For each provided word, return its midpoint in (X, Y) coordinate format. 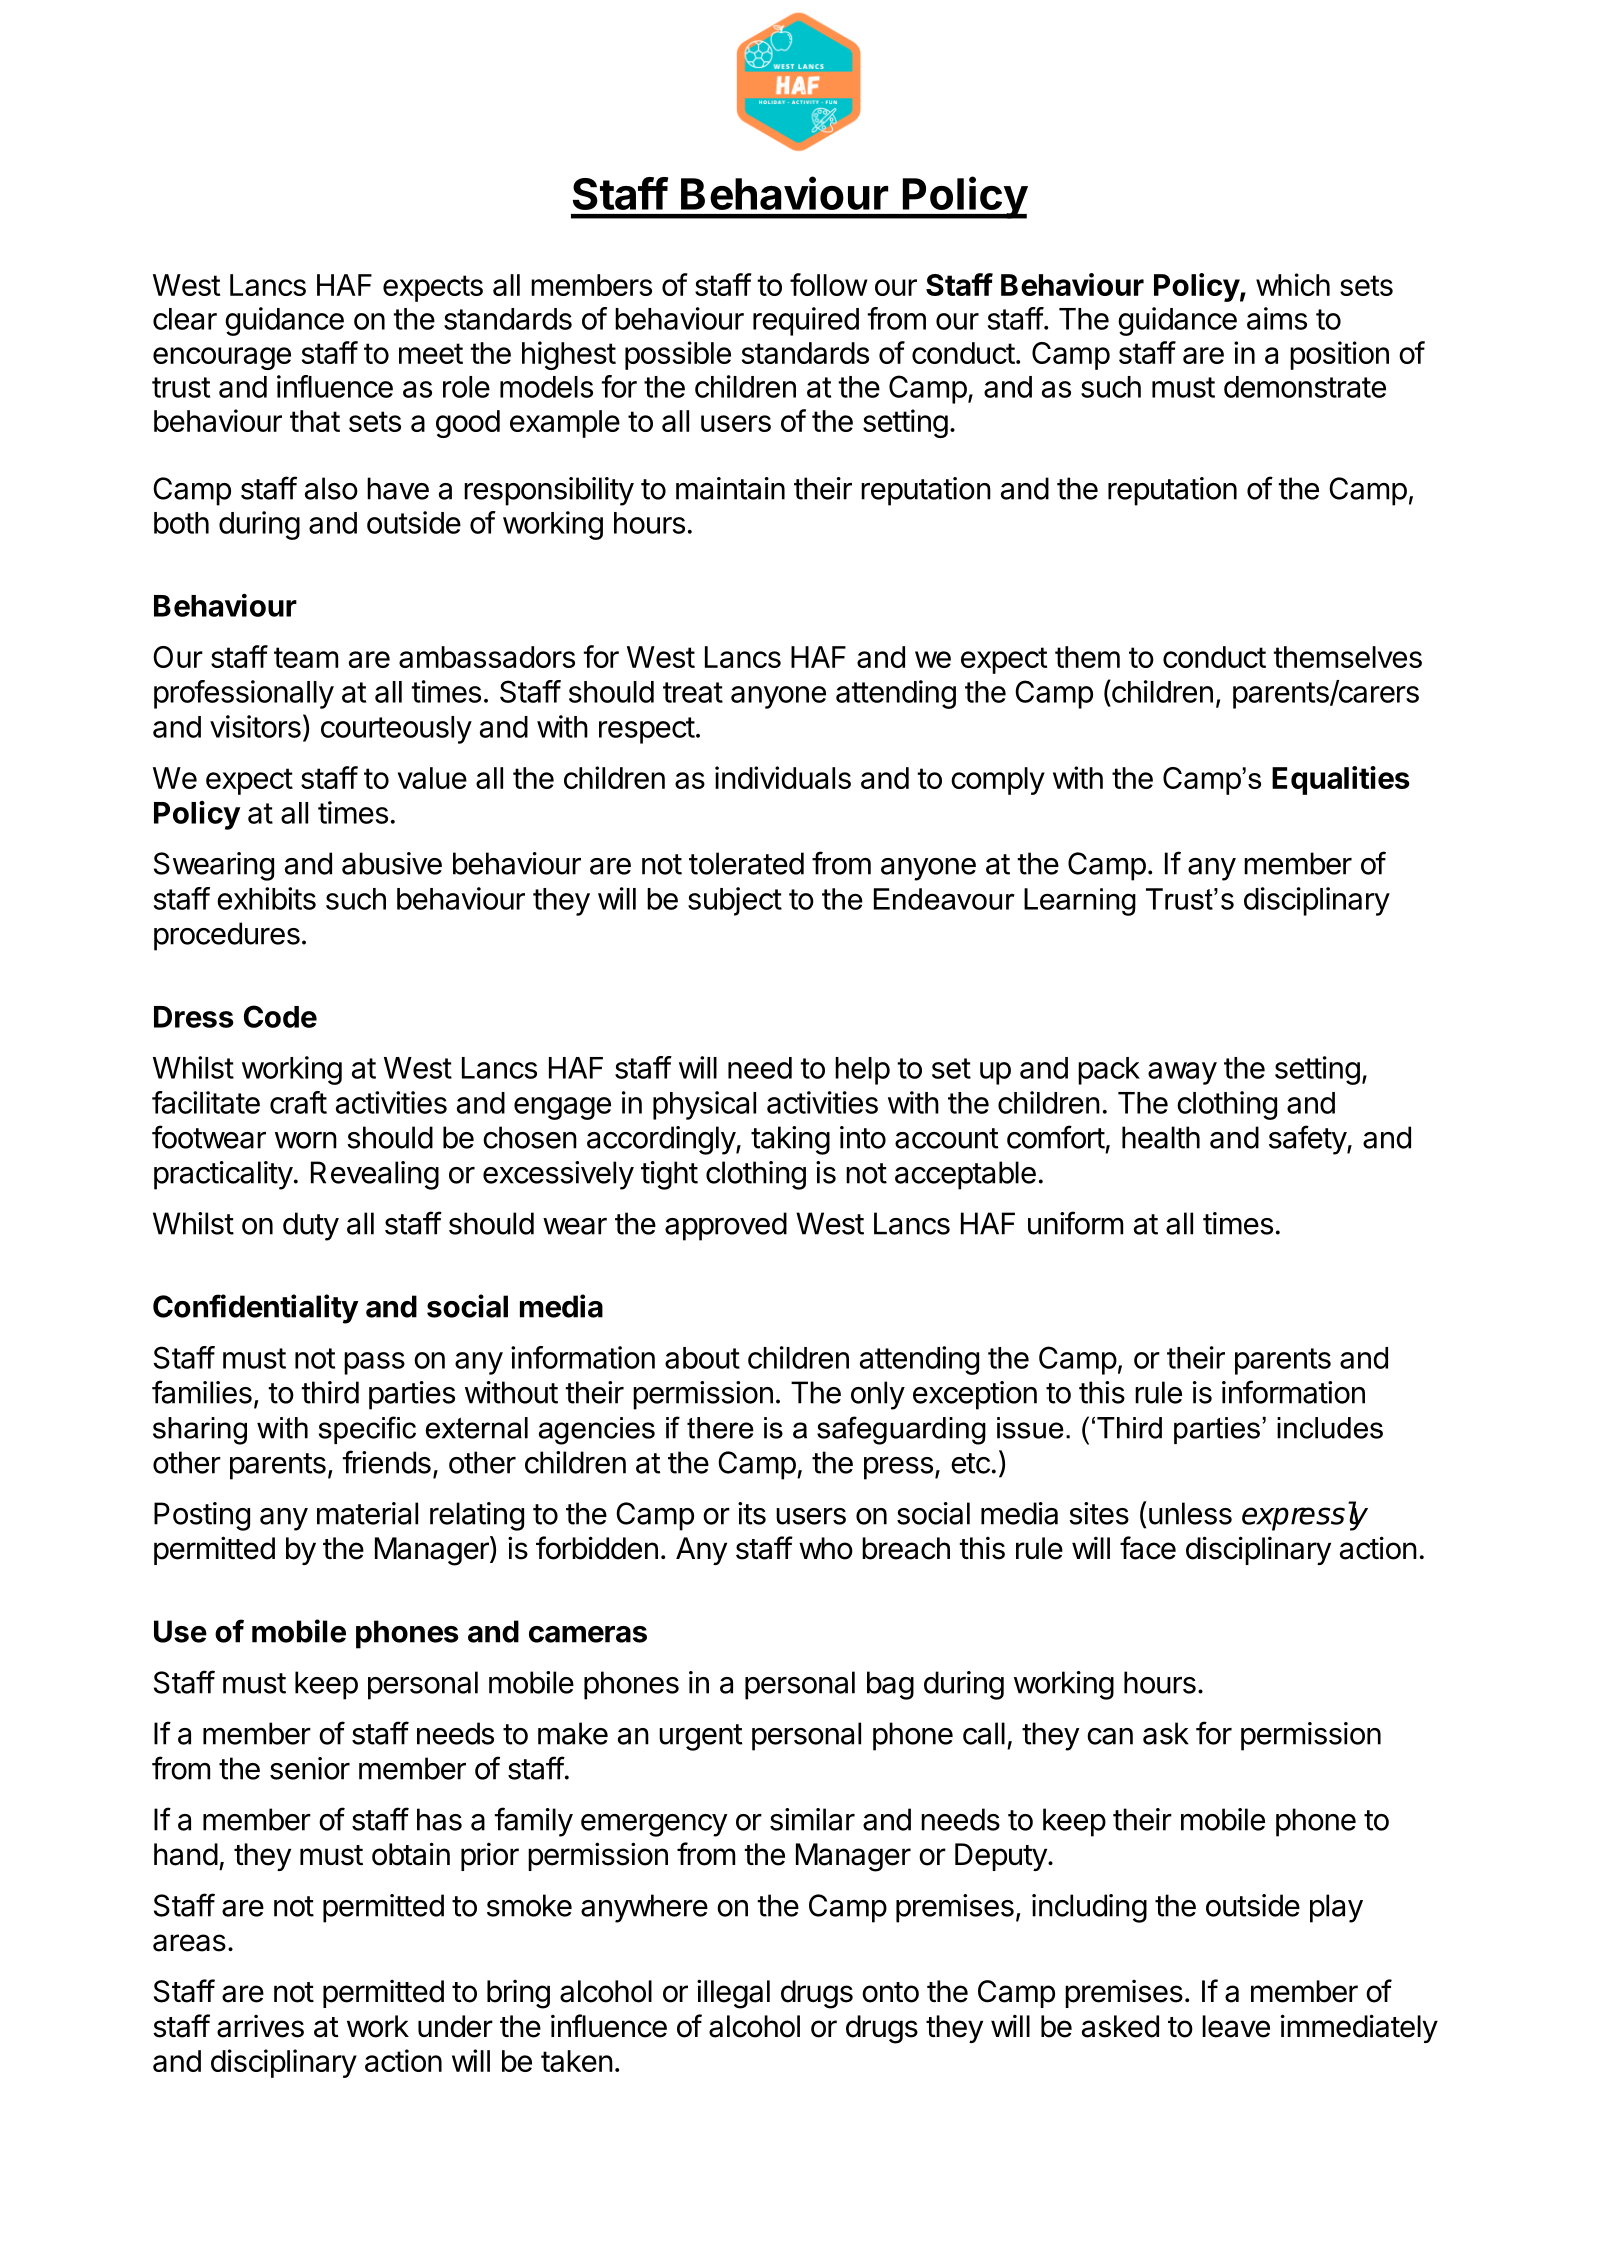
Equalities (1341, 780)
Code (280, 1016)
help (862, 1071)
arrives (260, 2026)
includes (1330, 1428)
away (1182, 1073)
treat (693, 692)
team (306, 657)
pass (374, 1363)
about (702, 1358)
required (806, 321)
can (1110, 1736)
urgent (700, 1737)
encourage (222, 358)
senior (310, 1768)
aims (1277, 318)
